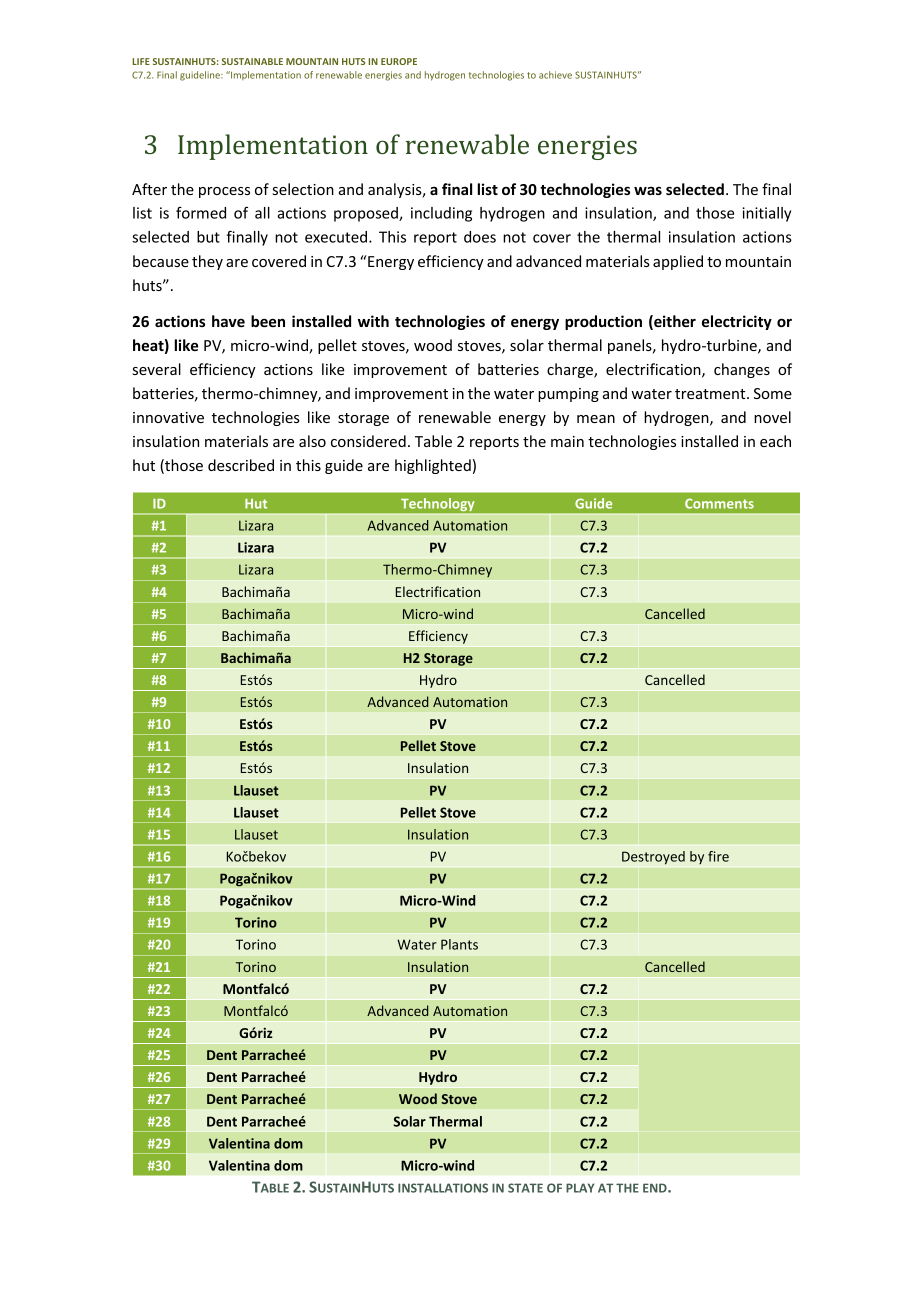 The image size is (924, 1308). I want to click on EUROPE, so click(399, 61).
